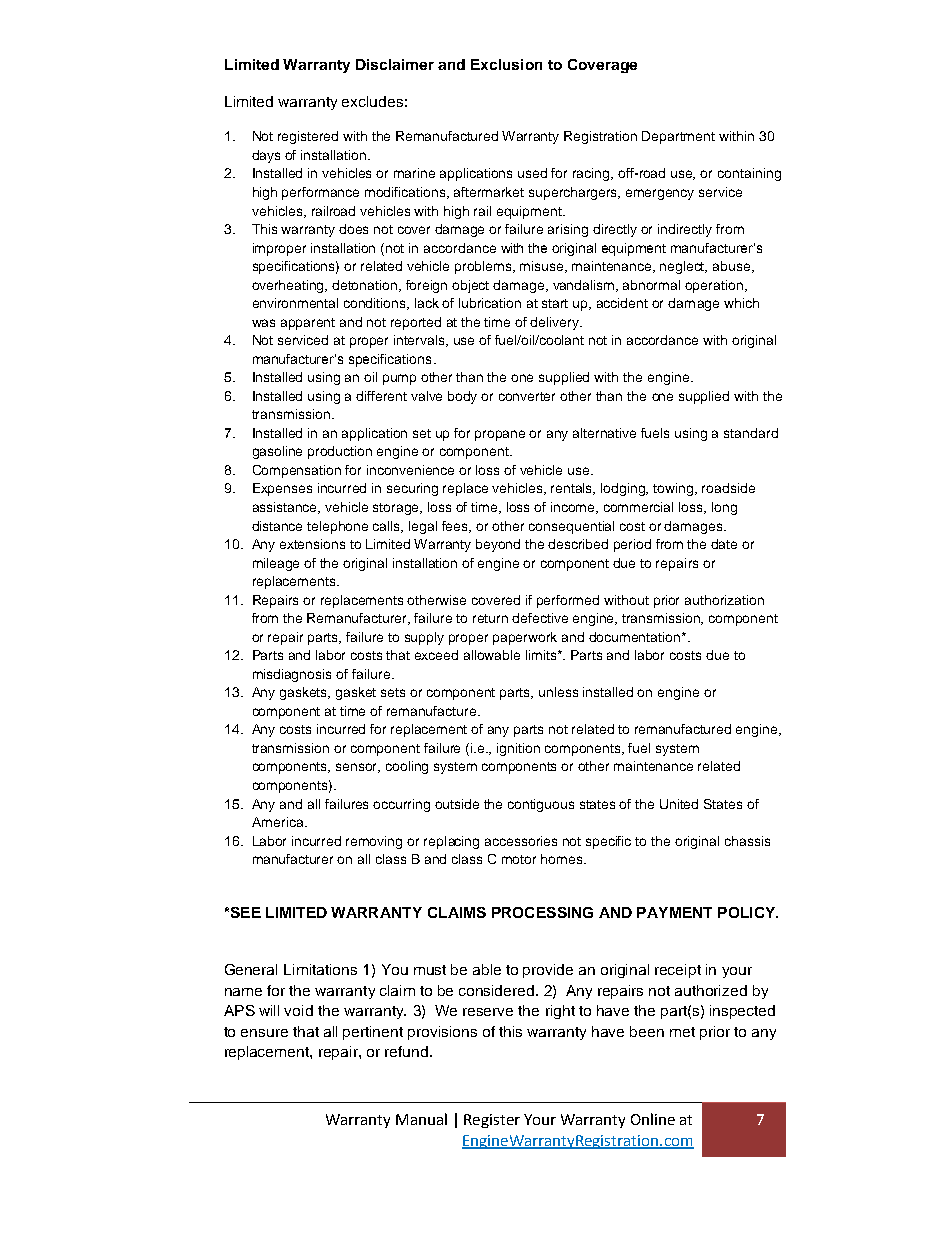 The height and width of the image is (1233, 952). Describe the element at coordinates (751, 433) in the image. I see `standard` at that location.
